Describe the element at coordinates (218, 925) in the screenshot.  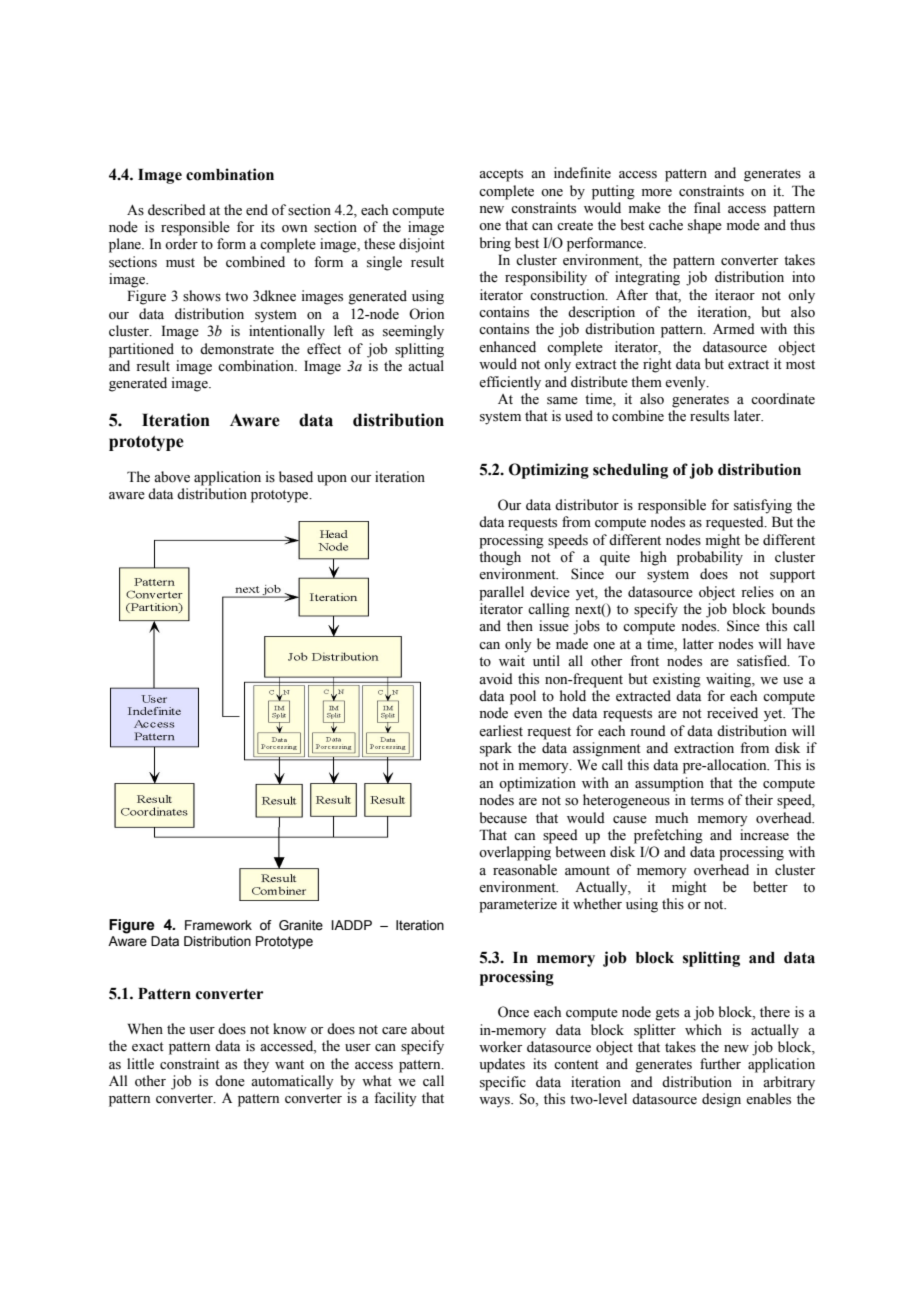
I see `Framework` at that location.
